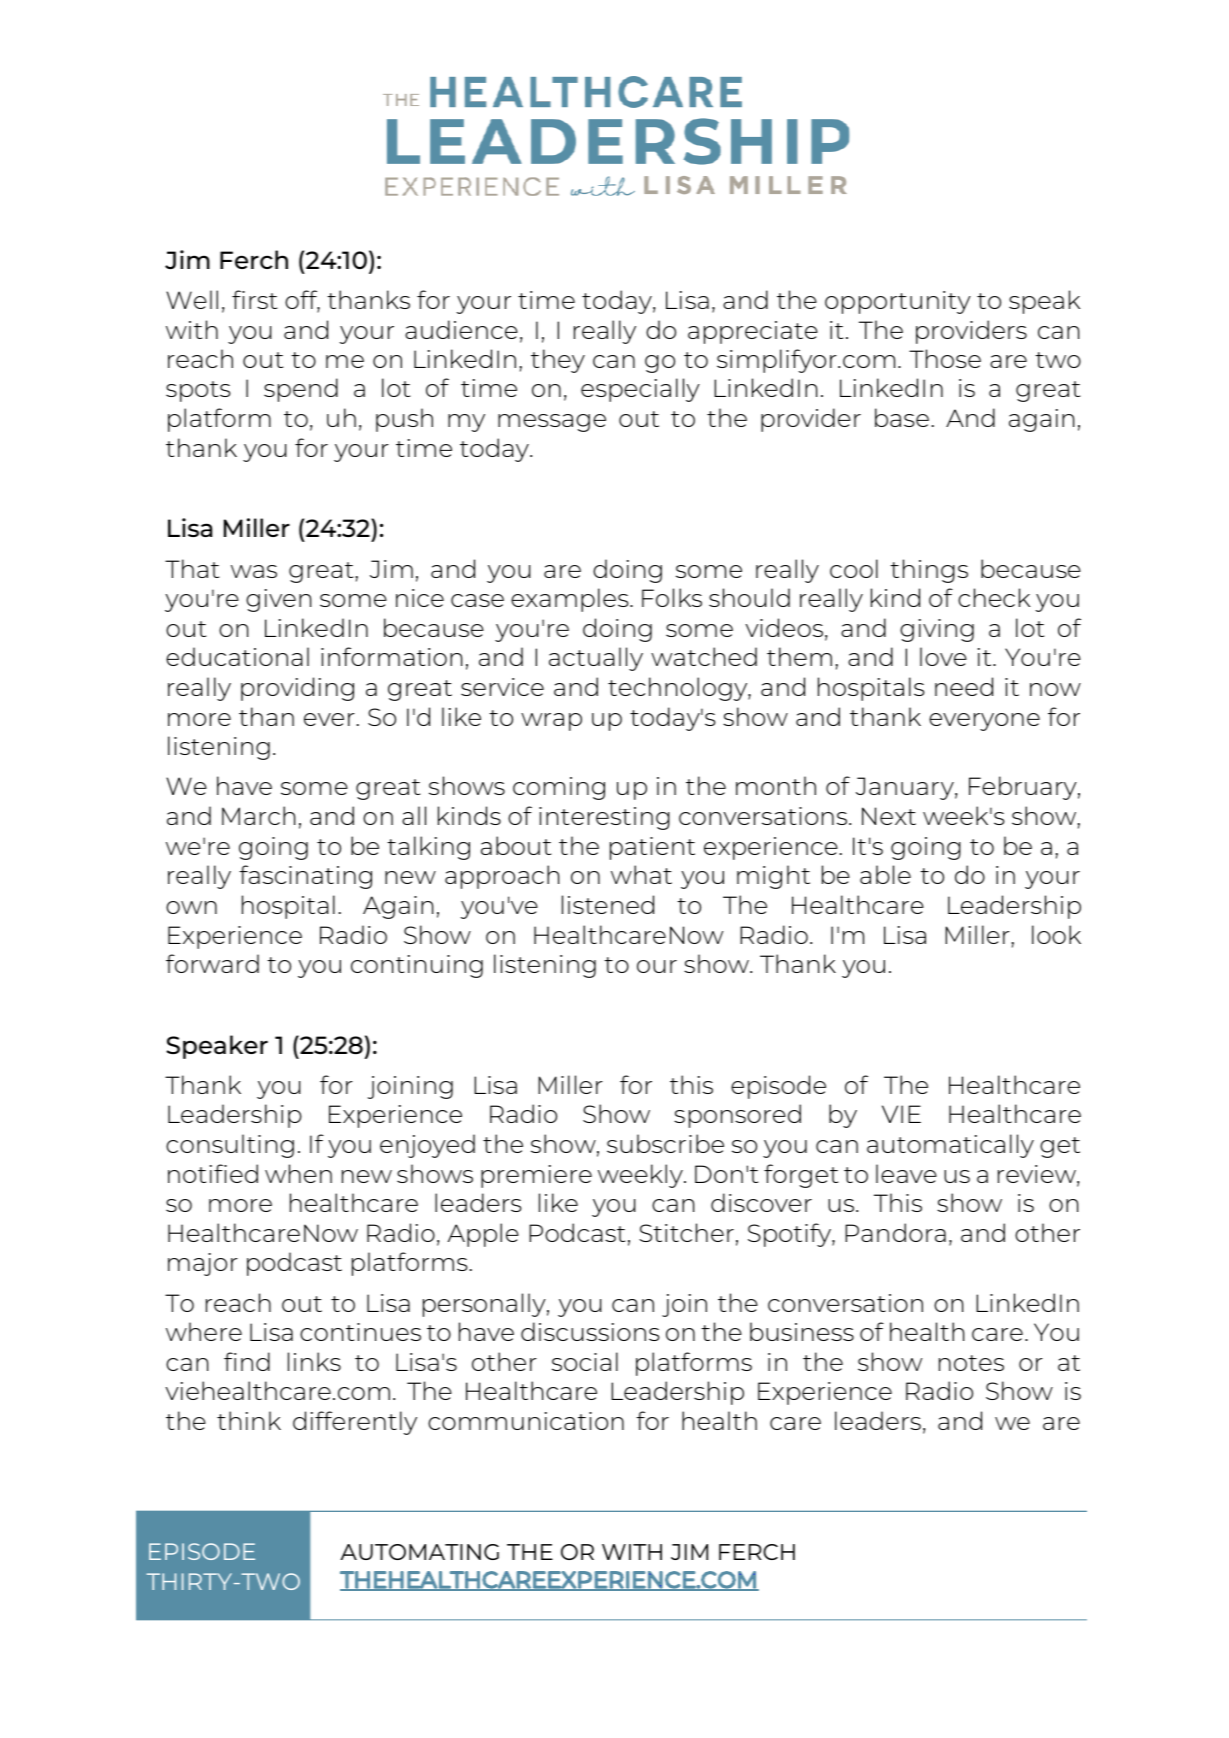 This screenshot has width=1229, height=1738. What do you see at coordinates (950, 1146) in the screenshot?
I see `automatically` at bounding box center [950, 1146].
